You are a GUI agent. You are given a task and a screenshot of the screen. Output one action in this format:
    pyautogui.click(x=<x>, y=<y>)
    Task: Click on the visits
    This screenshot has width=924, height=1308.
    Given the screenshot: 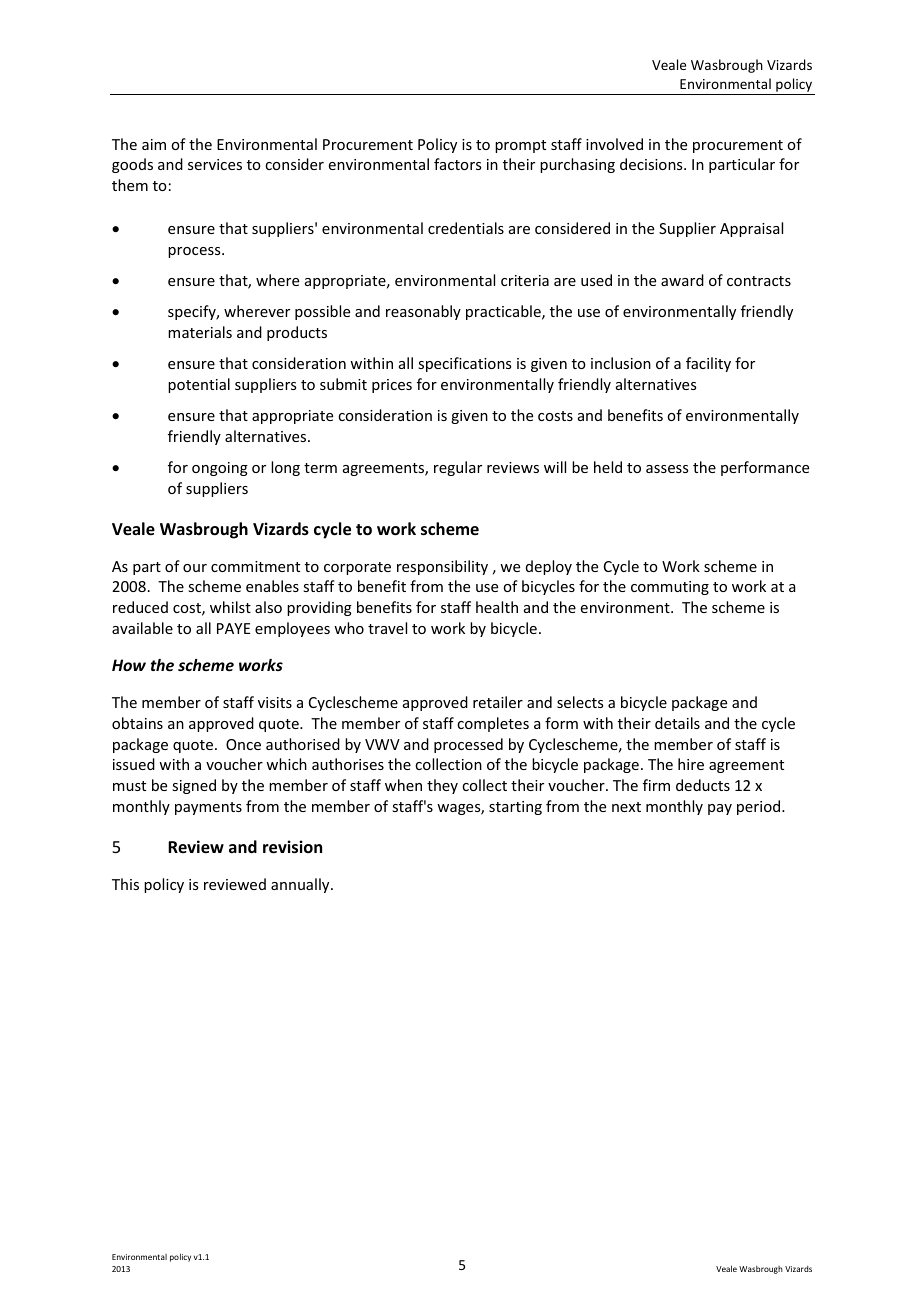 What is the action you would take?
    pyautogui.click(x=275, y=702)
